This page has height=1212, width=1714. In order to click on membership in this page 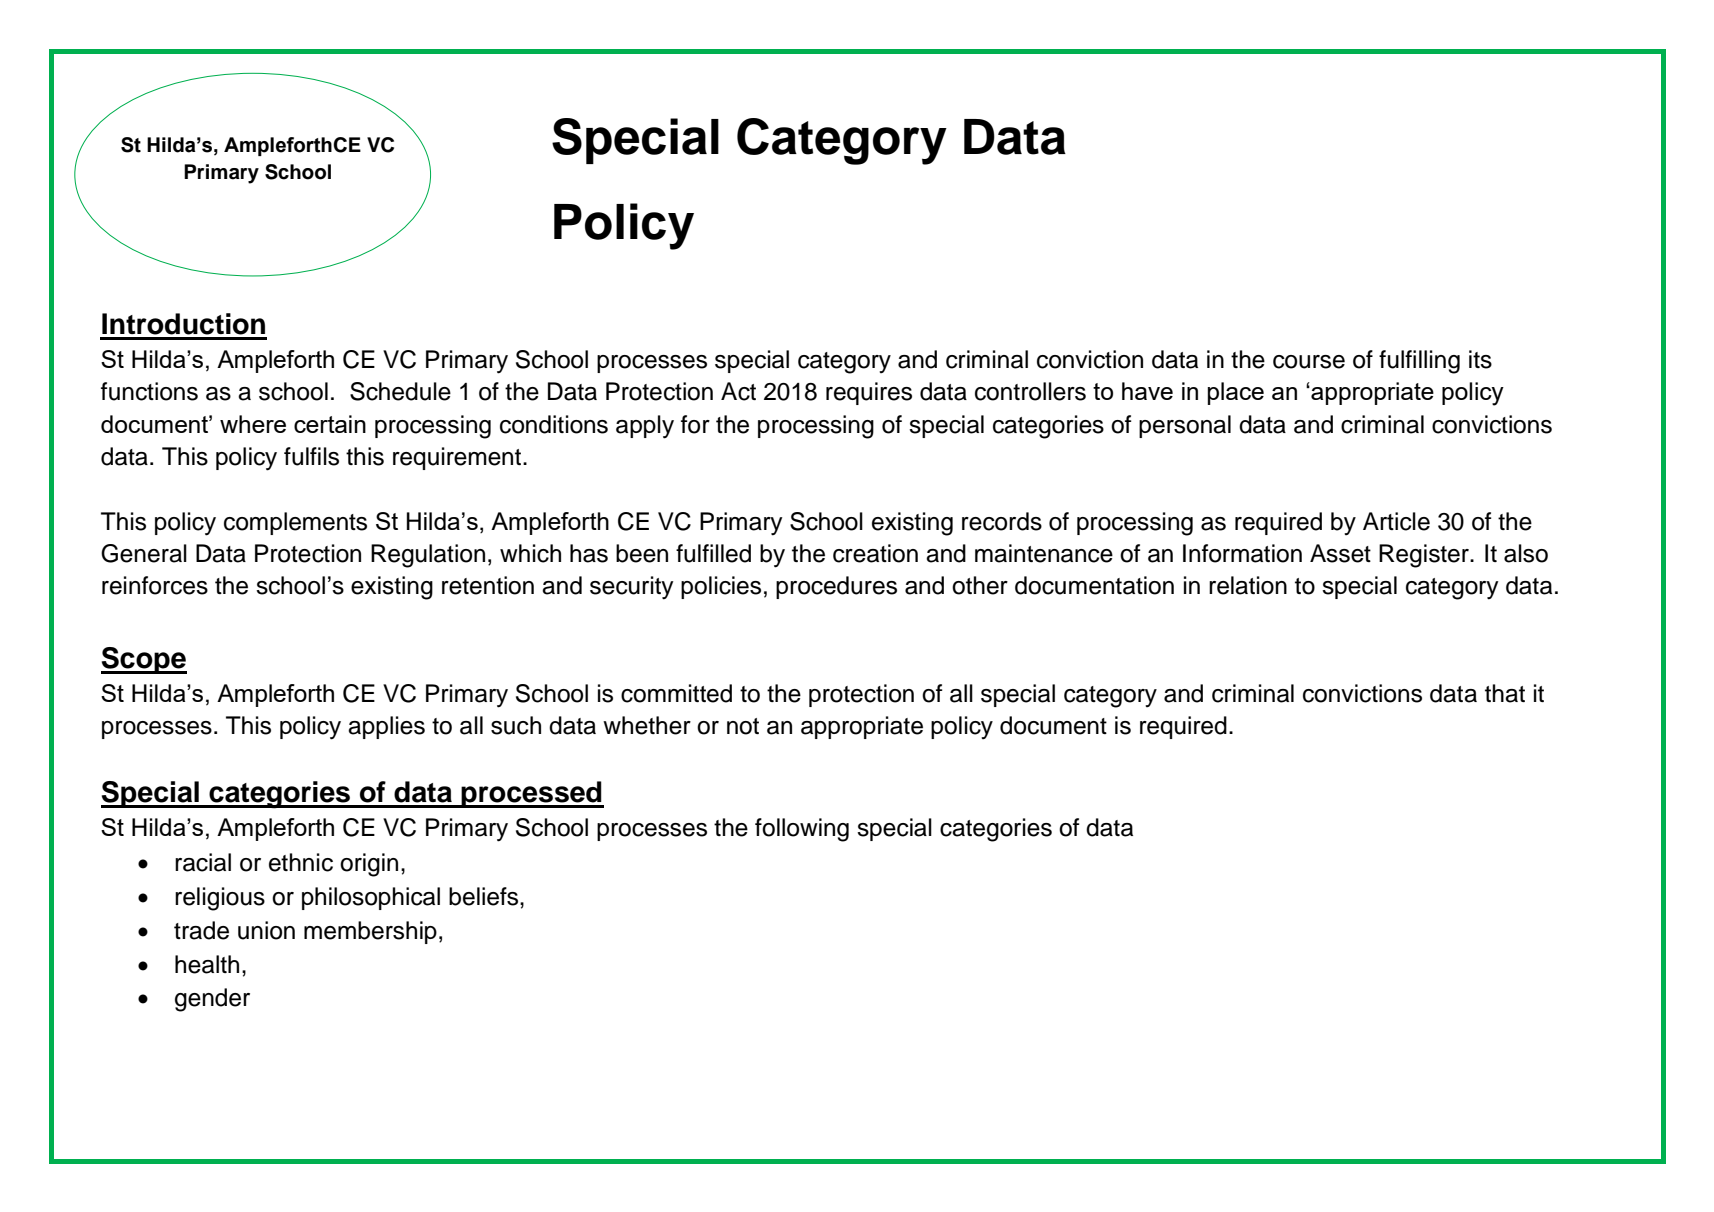, I will do `click(370, 932)`.
